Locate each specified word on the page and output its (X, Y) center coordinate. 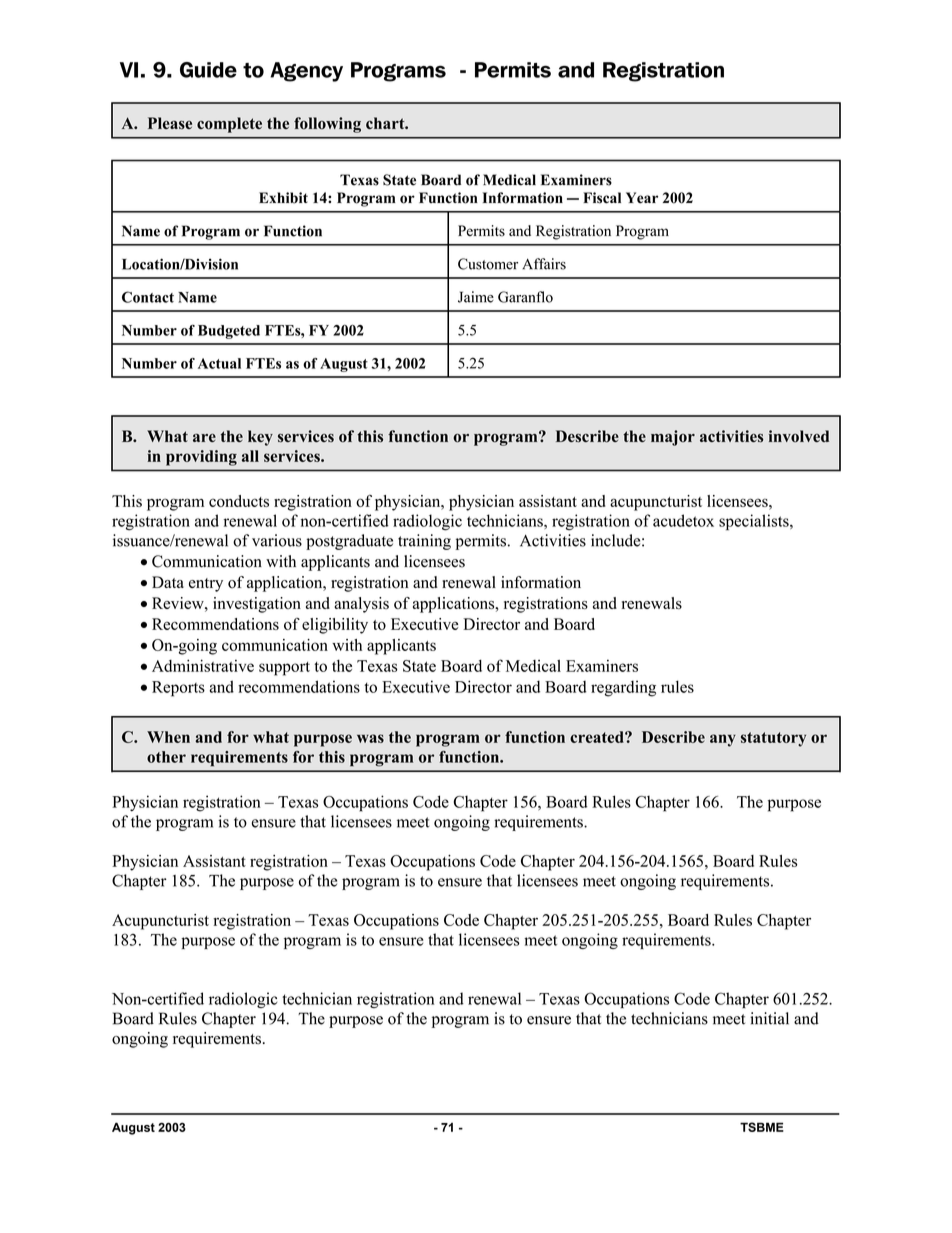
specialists (755, 522)
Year (642, 198)
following (327, 125)
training (424, 542)
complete (229, 125)
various (277, 540)
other (166, 757)
